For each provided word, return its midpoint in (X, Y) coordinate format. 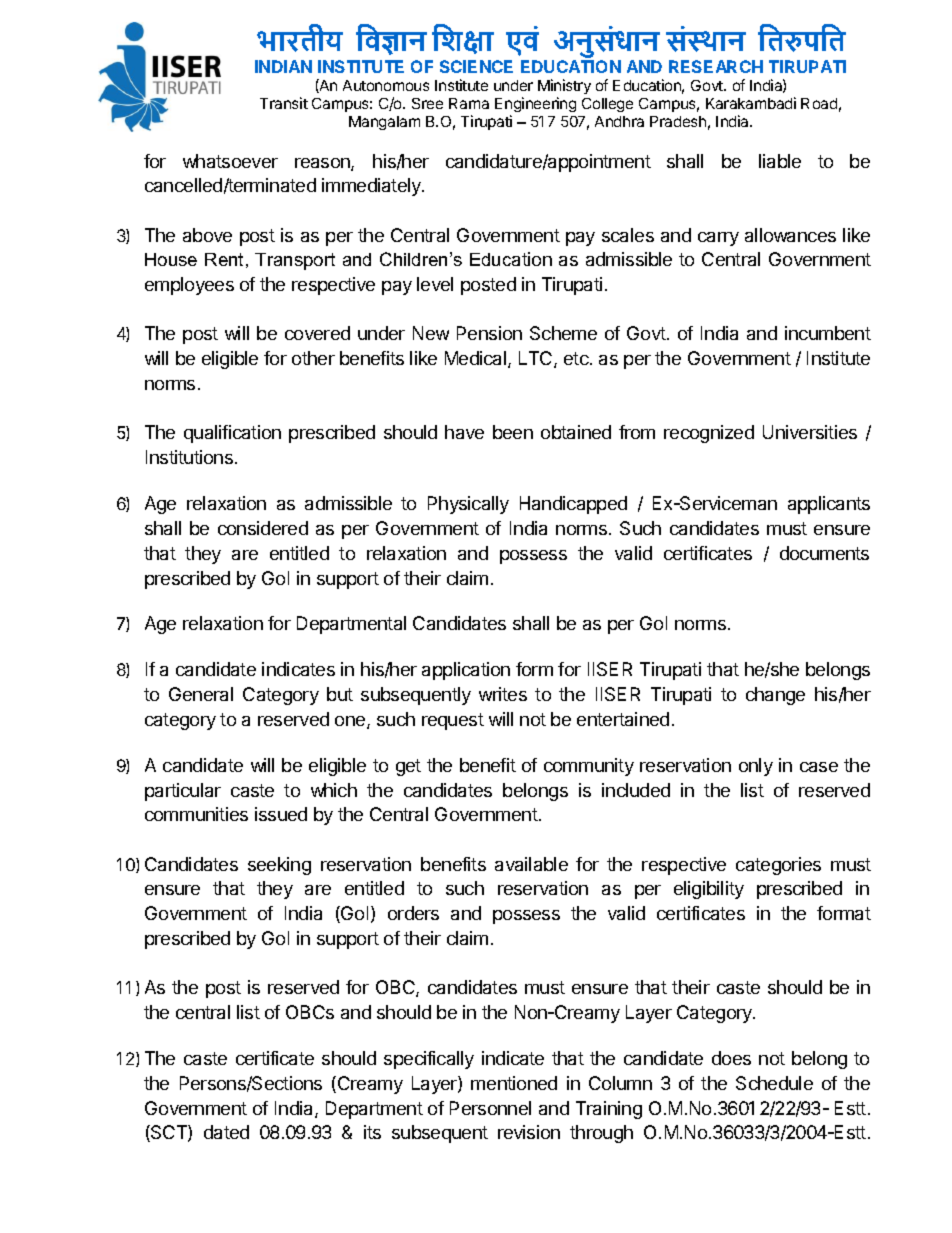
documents (824, 553)
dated (226, 1132)
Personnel (490, 1108)
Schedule (774, 1083)
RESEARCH (716, 66)
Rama (469, 103)
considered (263, 528)
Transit (284, 103)
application (466, 671)
